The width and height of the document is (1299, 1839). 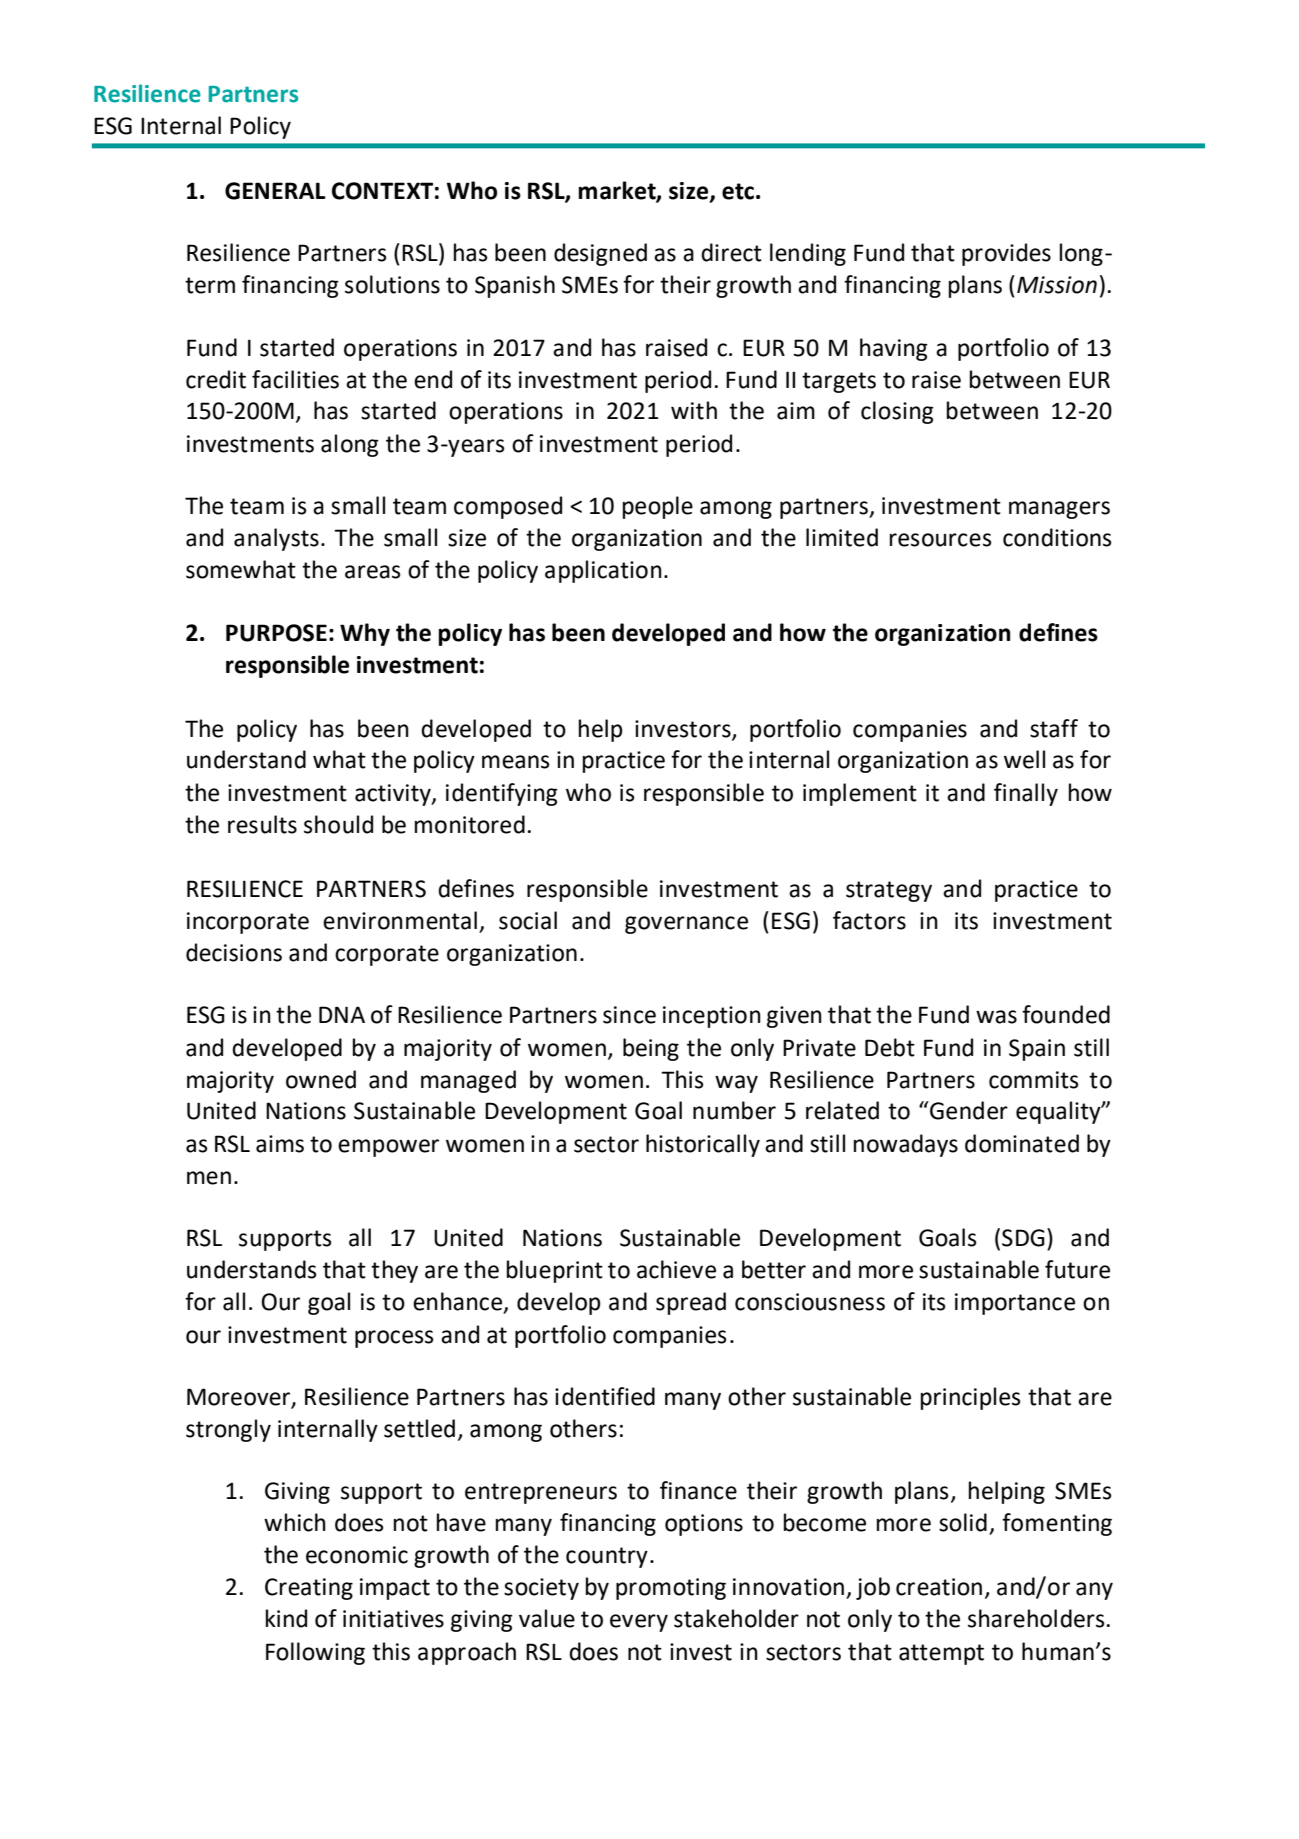 What do you see at coordinates (639, 1623) in the document?
I see `every` at bounding box center [639, 1623].
